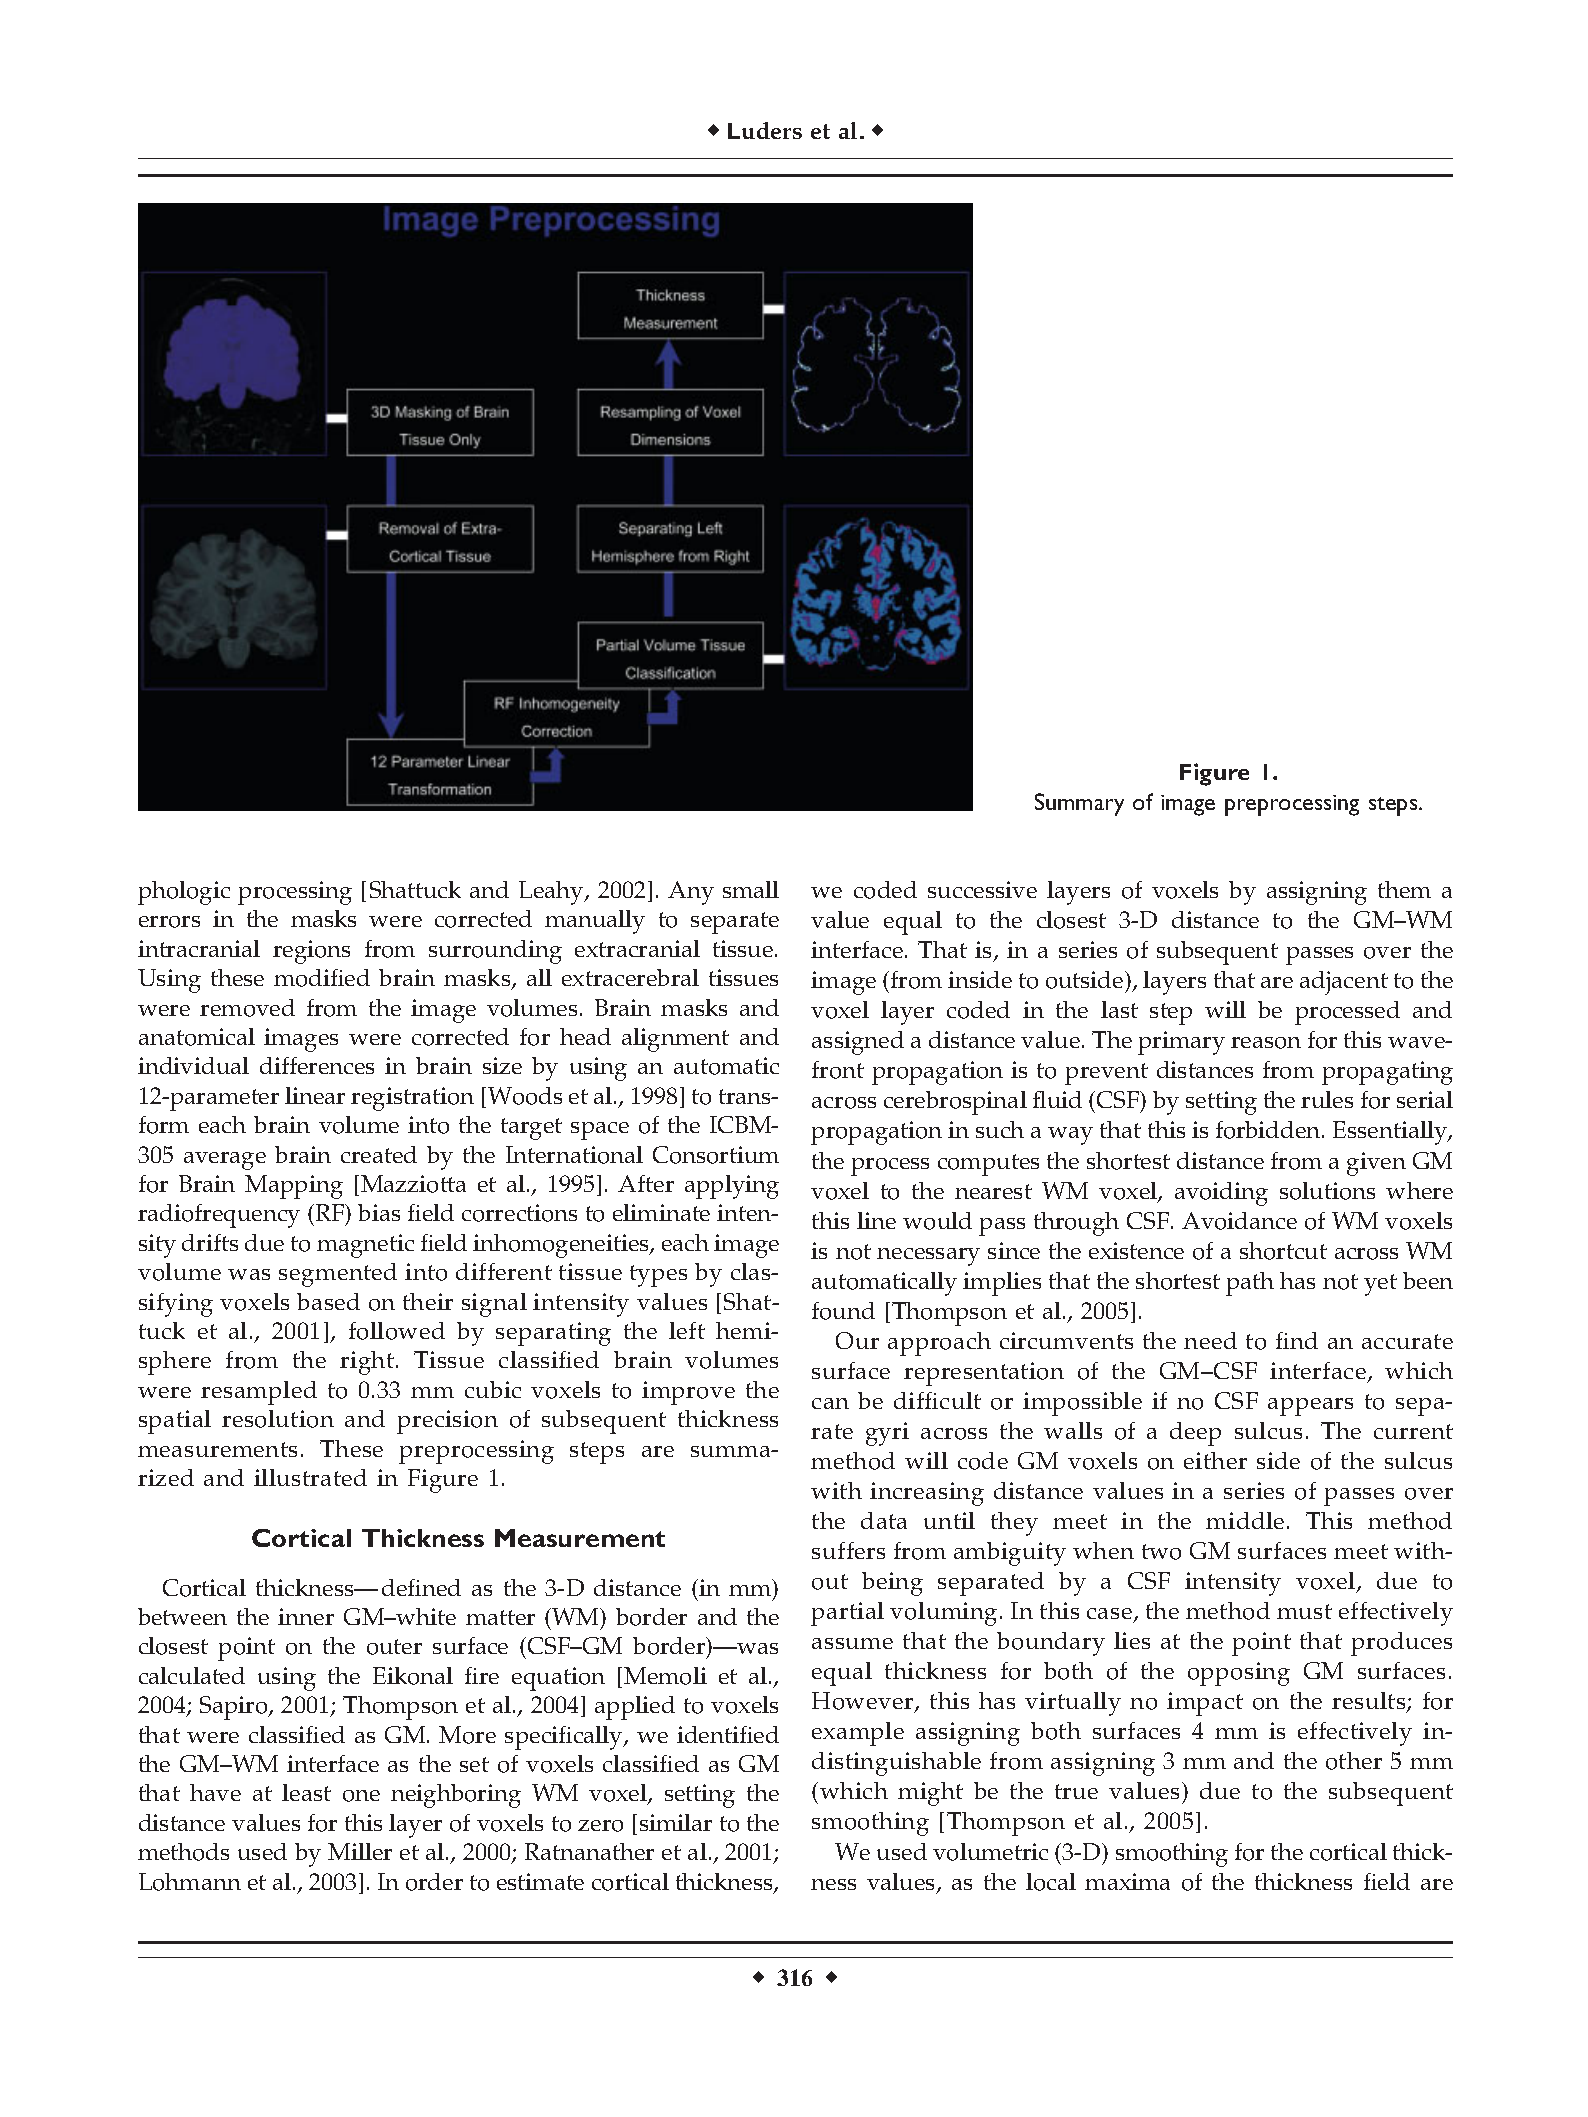 Image resolution: width=1588 pixels, height=2117 pixels. What do you see at coordinates (676, 1822) in the document?
I see `similar` at bounding box center [676, 1822].
